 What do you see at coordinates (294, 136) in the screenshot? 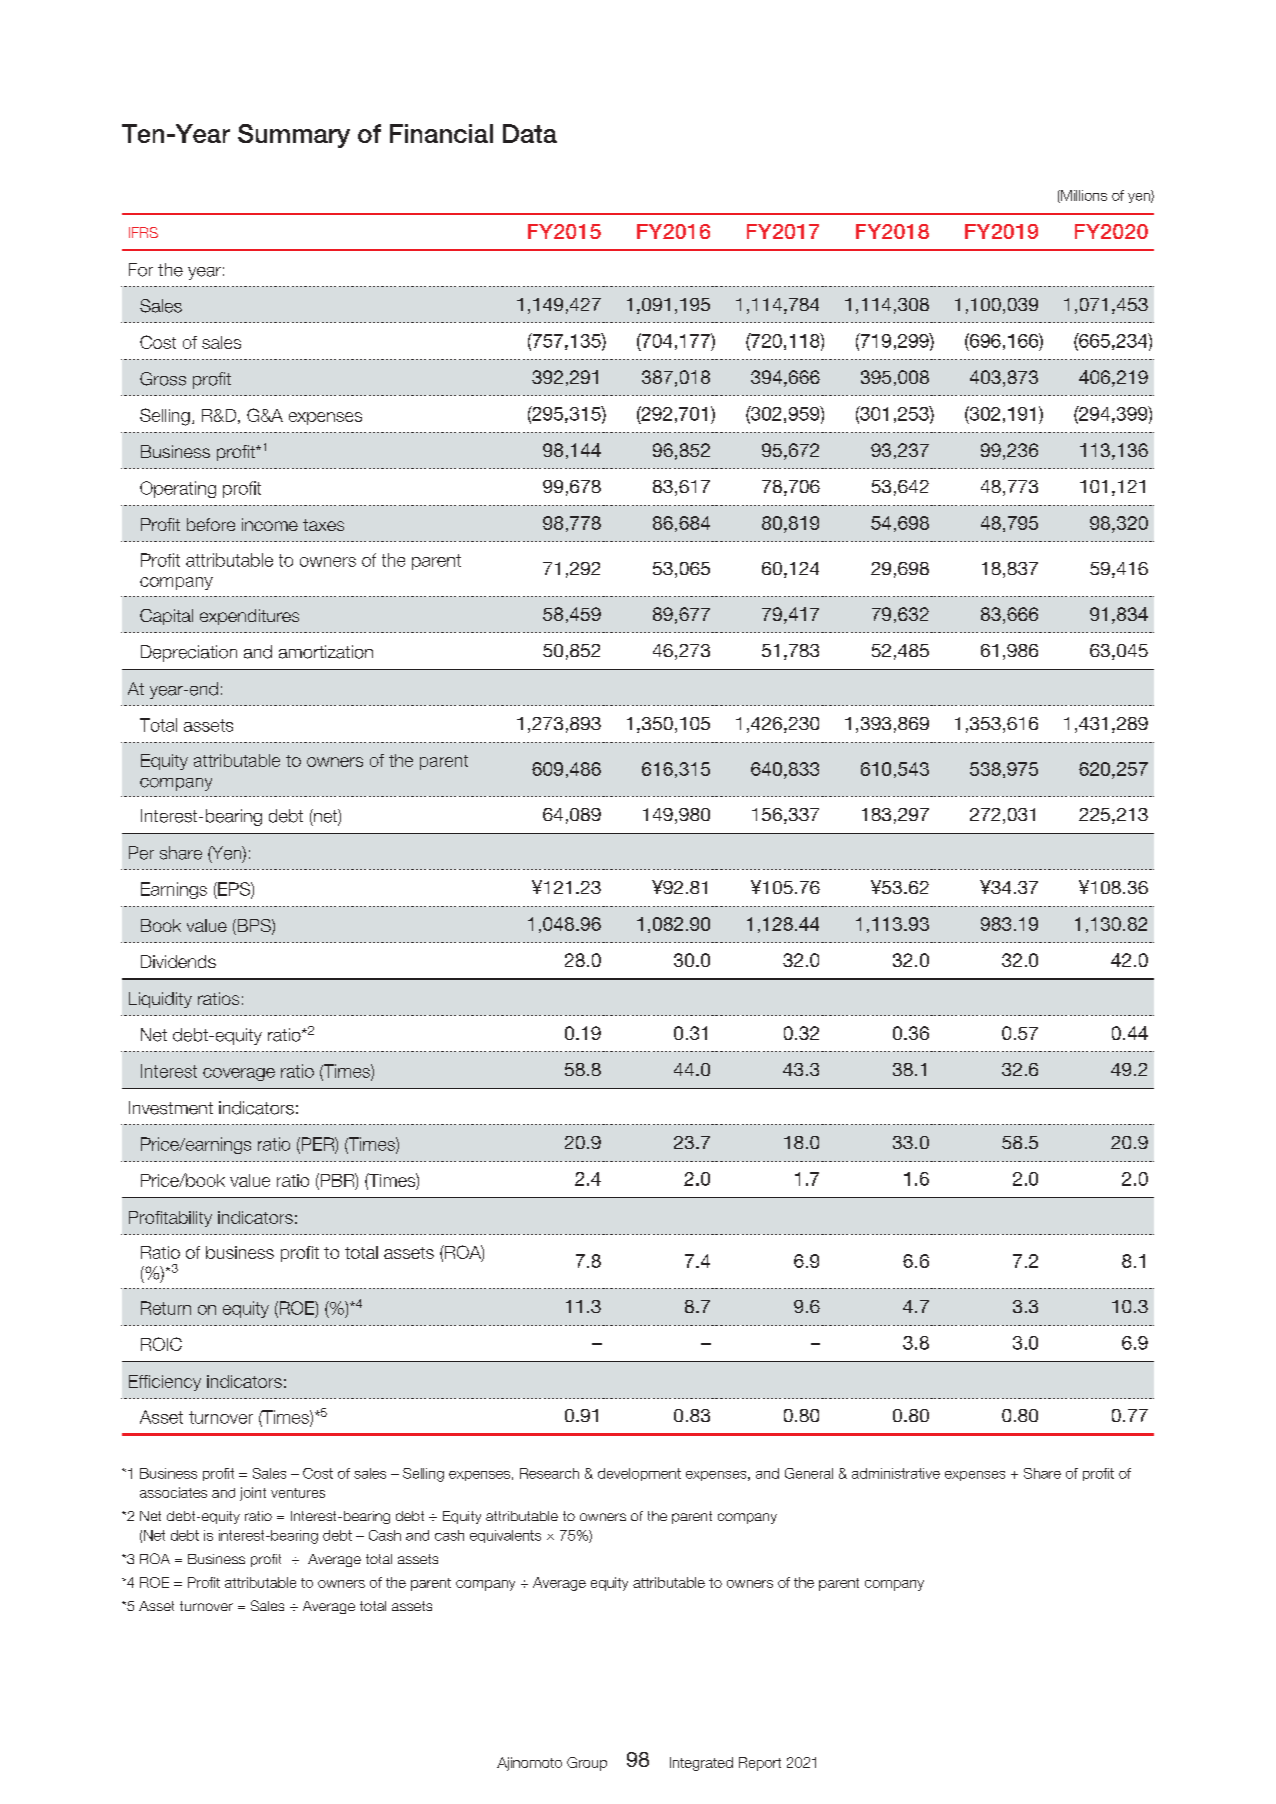
I see `Summary` at bounding box center [294, 136].
